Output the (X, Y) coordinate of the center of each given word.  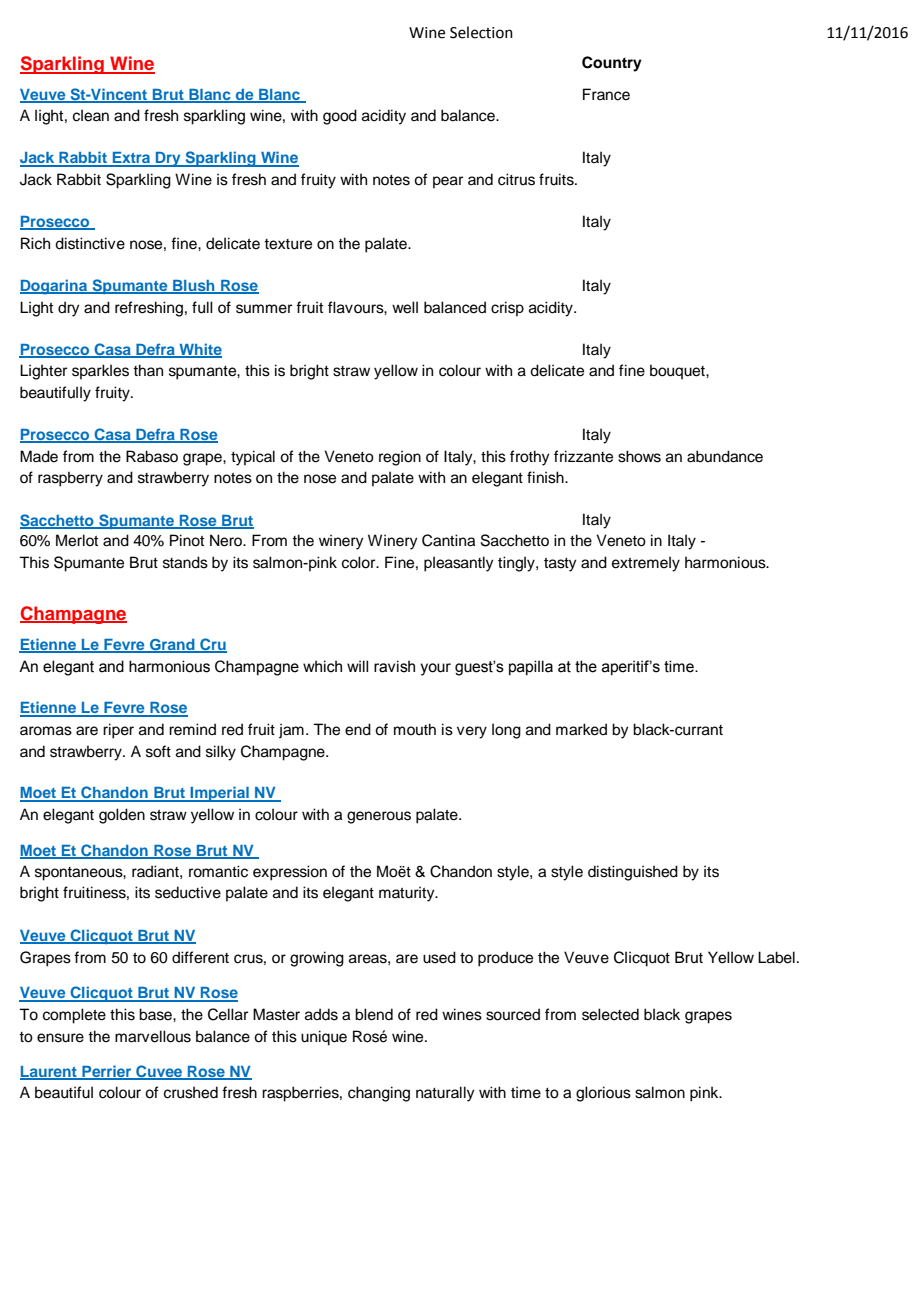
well (405, 307)
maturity (408, 894)
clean (91, 115)
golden (122, 816)
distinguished (633, 873)
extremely (646, 564)
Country (612, 64)
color (360, 562)
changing (379, 1094)
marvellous (153, 1036)
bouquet (678, 372)
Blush (194, 287)
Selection (481, 32)
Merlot (77, 540)
